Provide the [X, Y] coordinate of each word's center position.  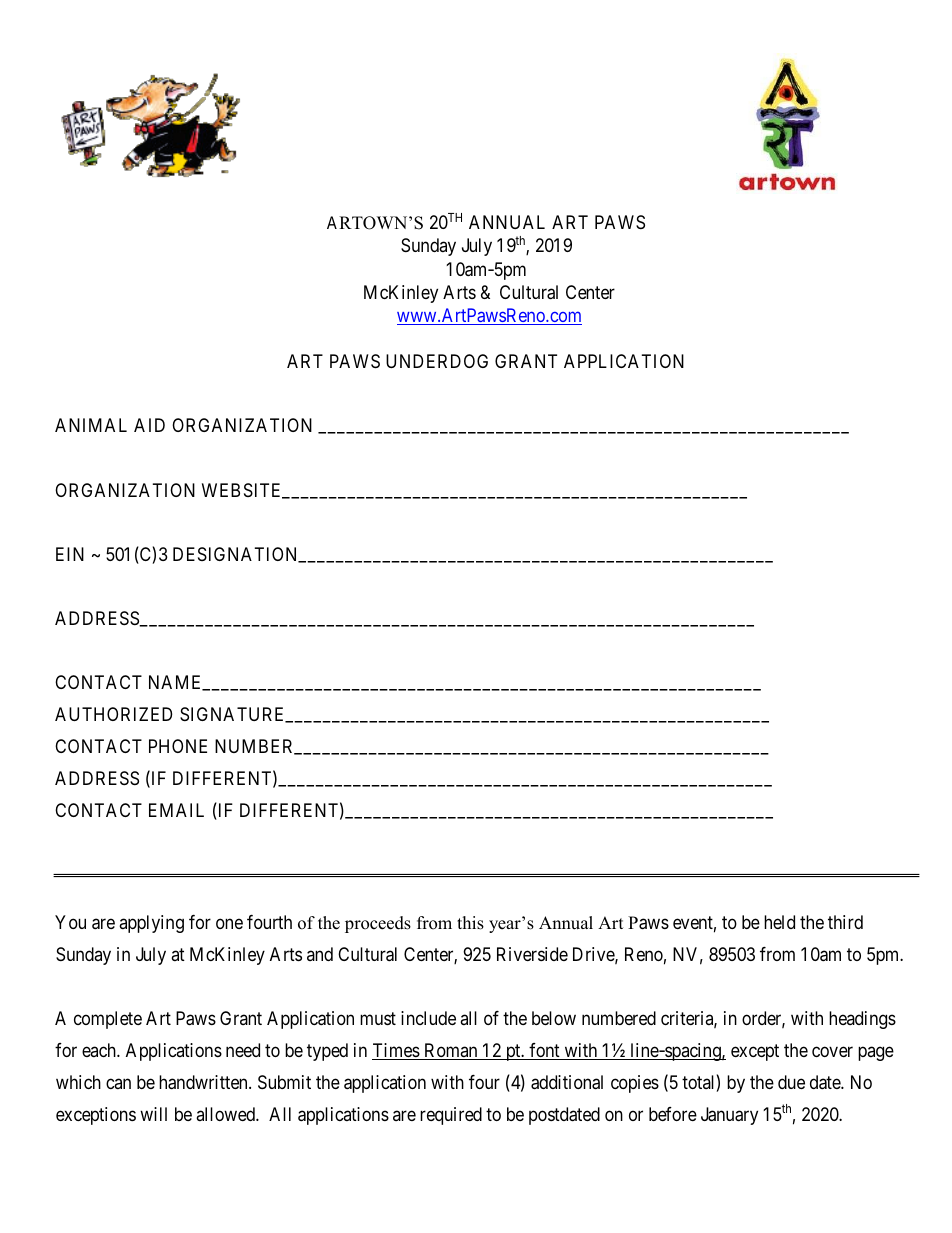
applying [151, 924]
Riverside [532, 954]
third [845, 922]
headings [862, 1020]
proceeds [378, 924]
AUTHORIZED [113, 714]
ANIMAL [91, 425]
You [70, 922]
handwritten [204, 1082]
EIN [70, 554]
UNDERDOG [437, 361]
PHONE [178, 746]
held [779, 922]
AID [149, 425]
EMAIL [176, 810]
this [470, 923]
